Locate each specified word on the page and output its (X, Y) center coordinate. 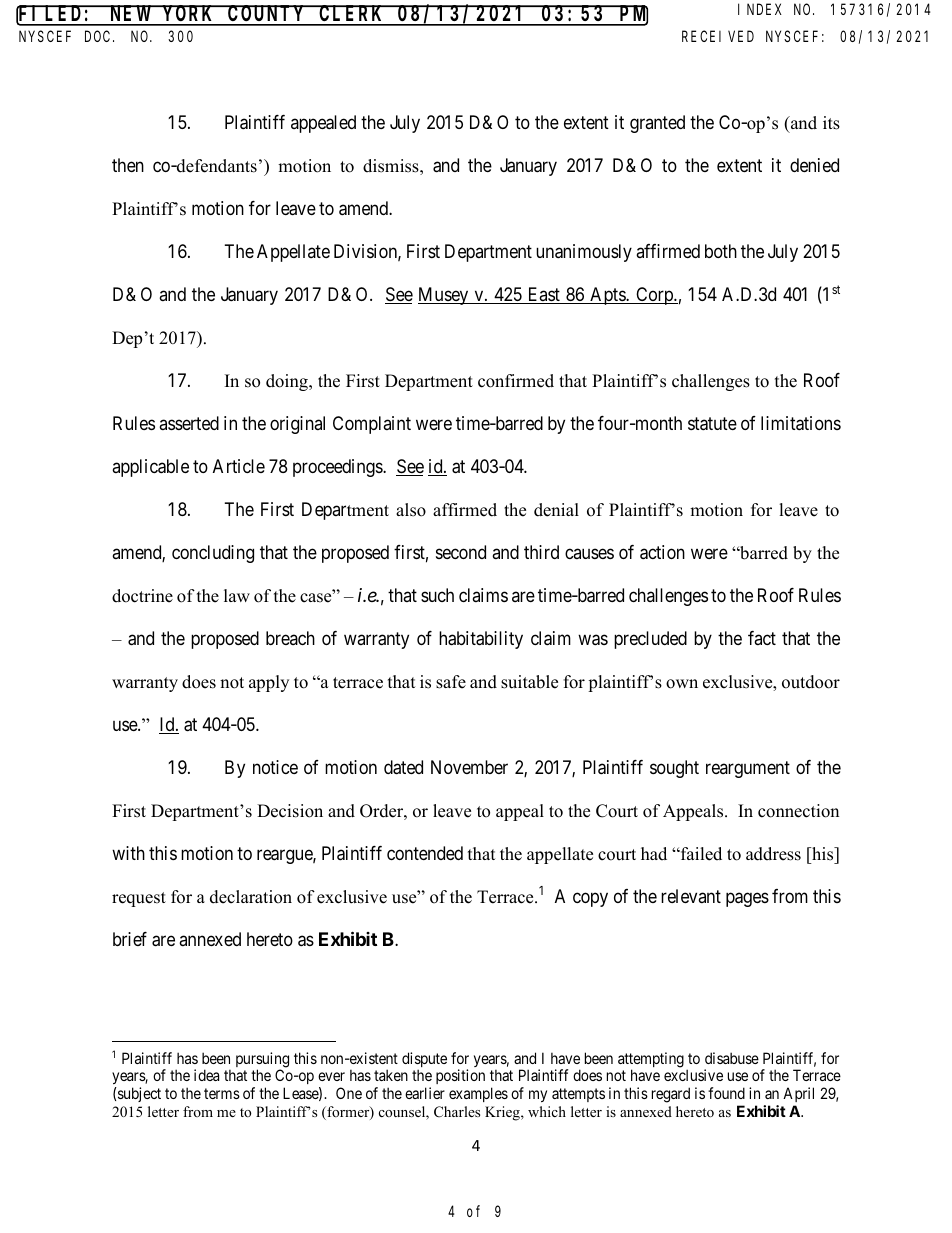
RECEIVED (718, 36)
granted (657, 124)
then (128, 165)
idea (206, 1075)
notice (275, 767)
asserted (189, 423)
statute (712, 424)
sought (674, 769)
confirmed (516, 381)
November (469, 767)
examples (478, 1094)
